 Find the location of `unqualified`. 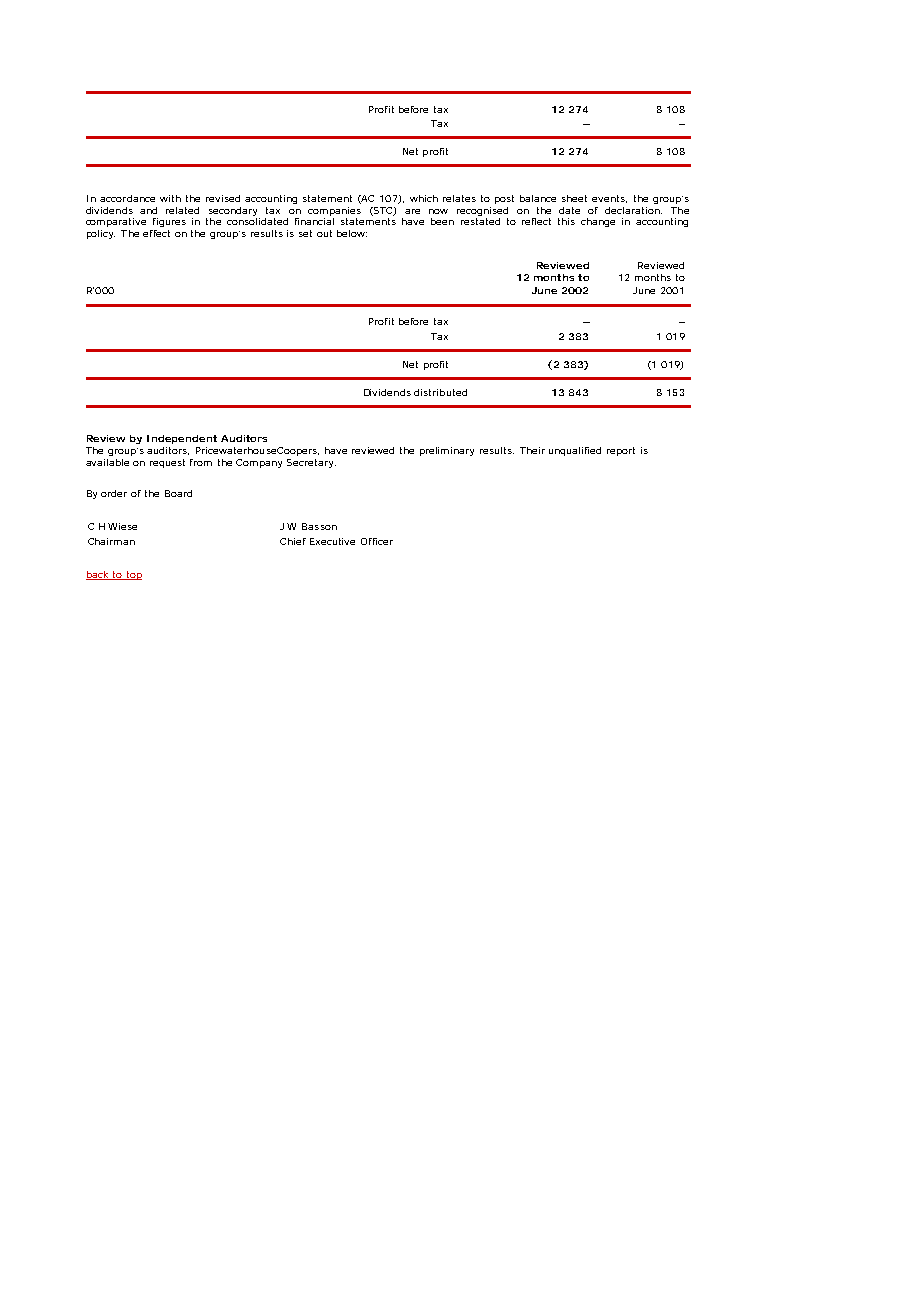

unqualified is located at coordinates (575, 451).
